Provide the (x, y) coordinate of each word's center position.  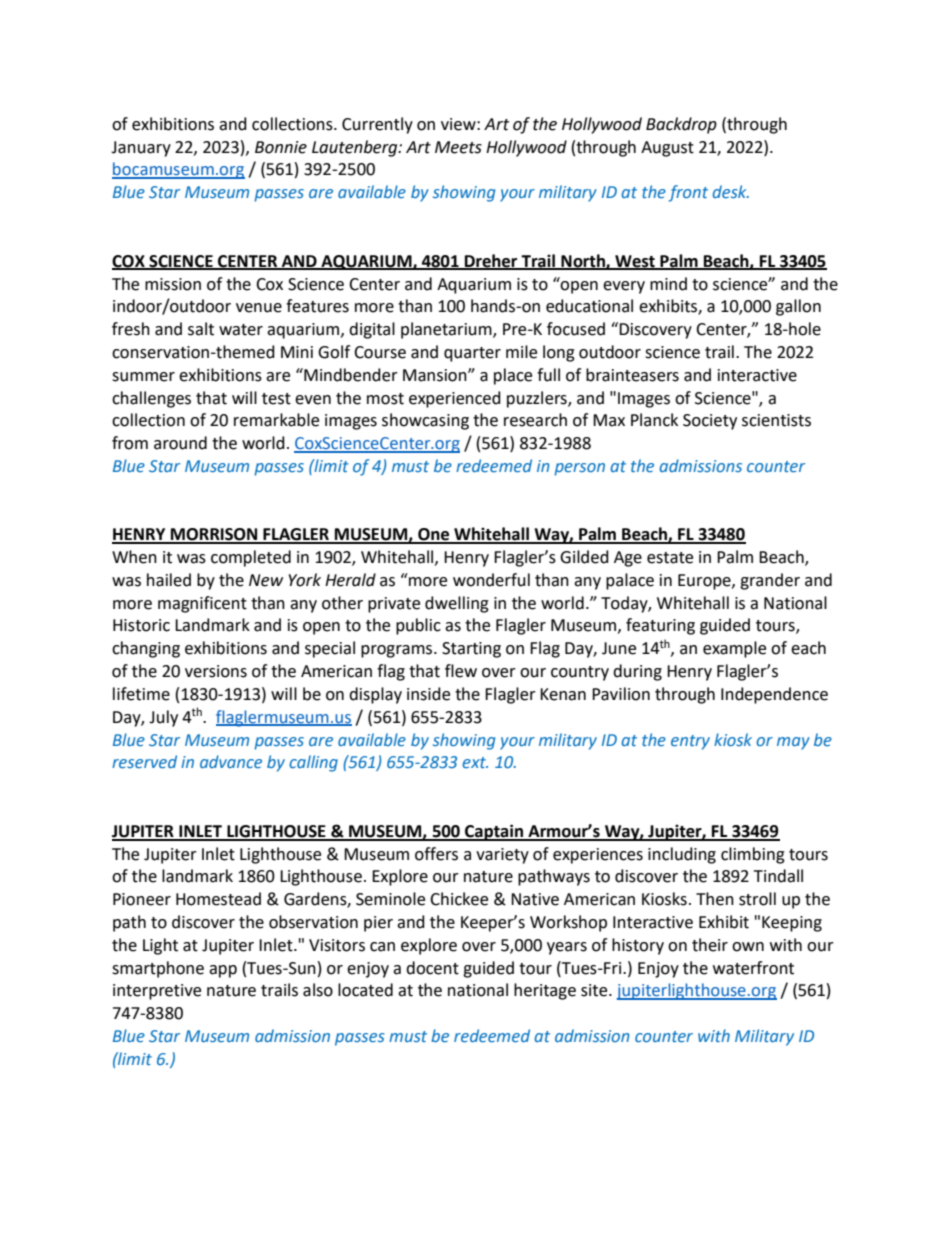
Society (710, 422)
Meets (458, 147)
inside (428, 694)
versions (216, 671)
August (667, 149)
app (223, 971)
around (180, 443)
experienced (455, 399)
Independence (774, 695)
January (141, 149)
